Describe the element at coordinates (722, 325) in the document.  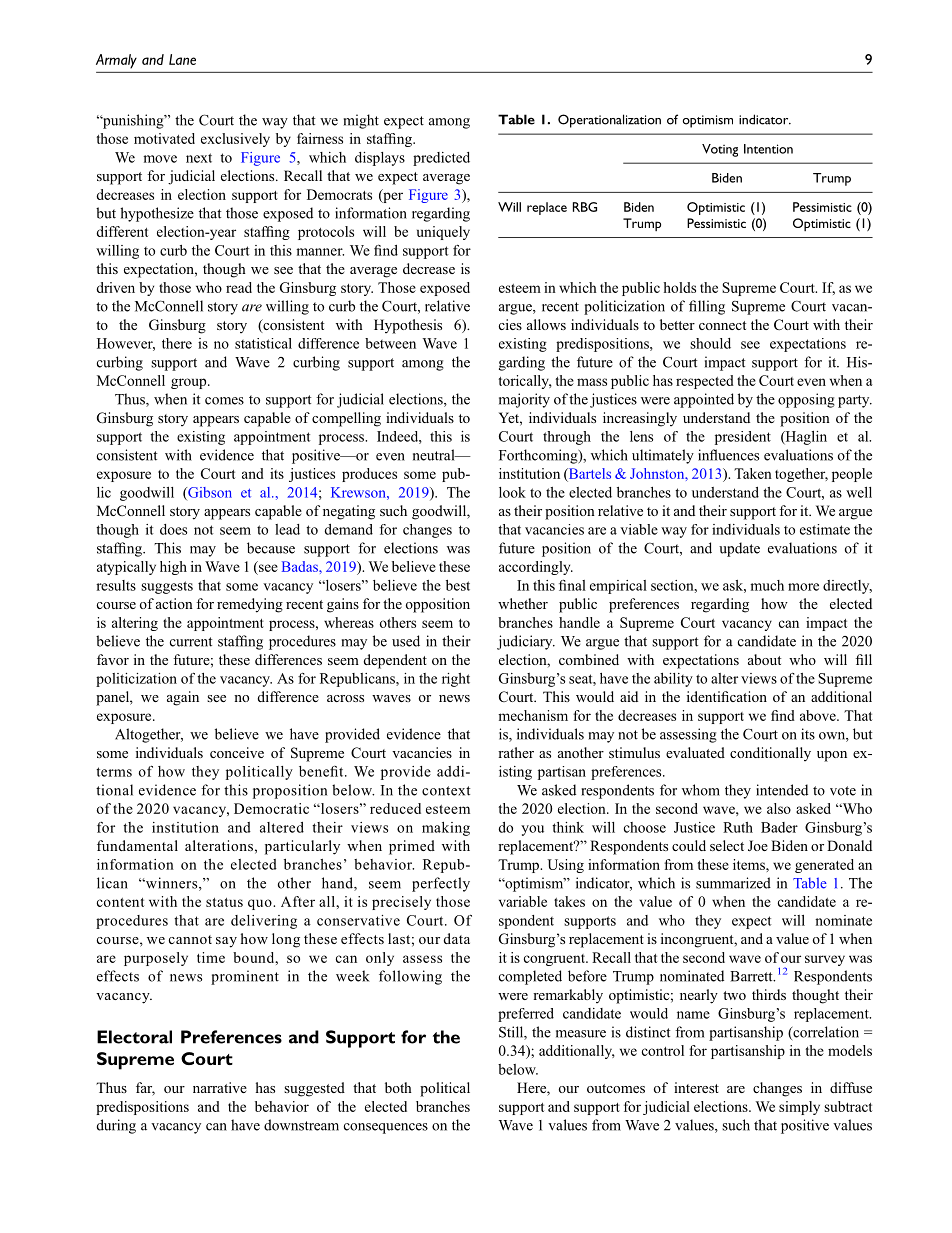
I see `connect` at that location.
